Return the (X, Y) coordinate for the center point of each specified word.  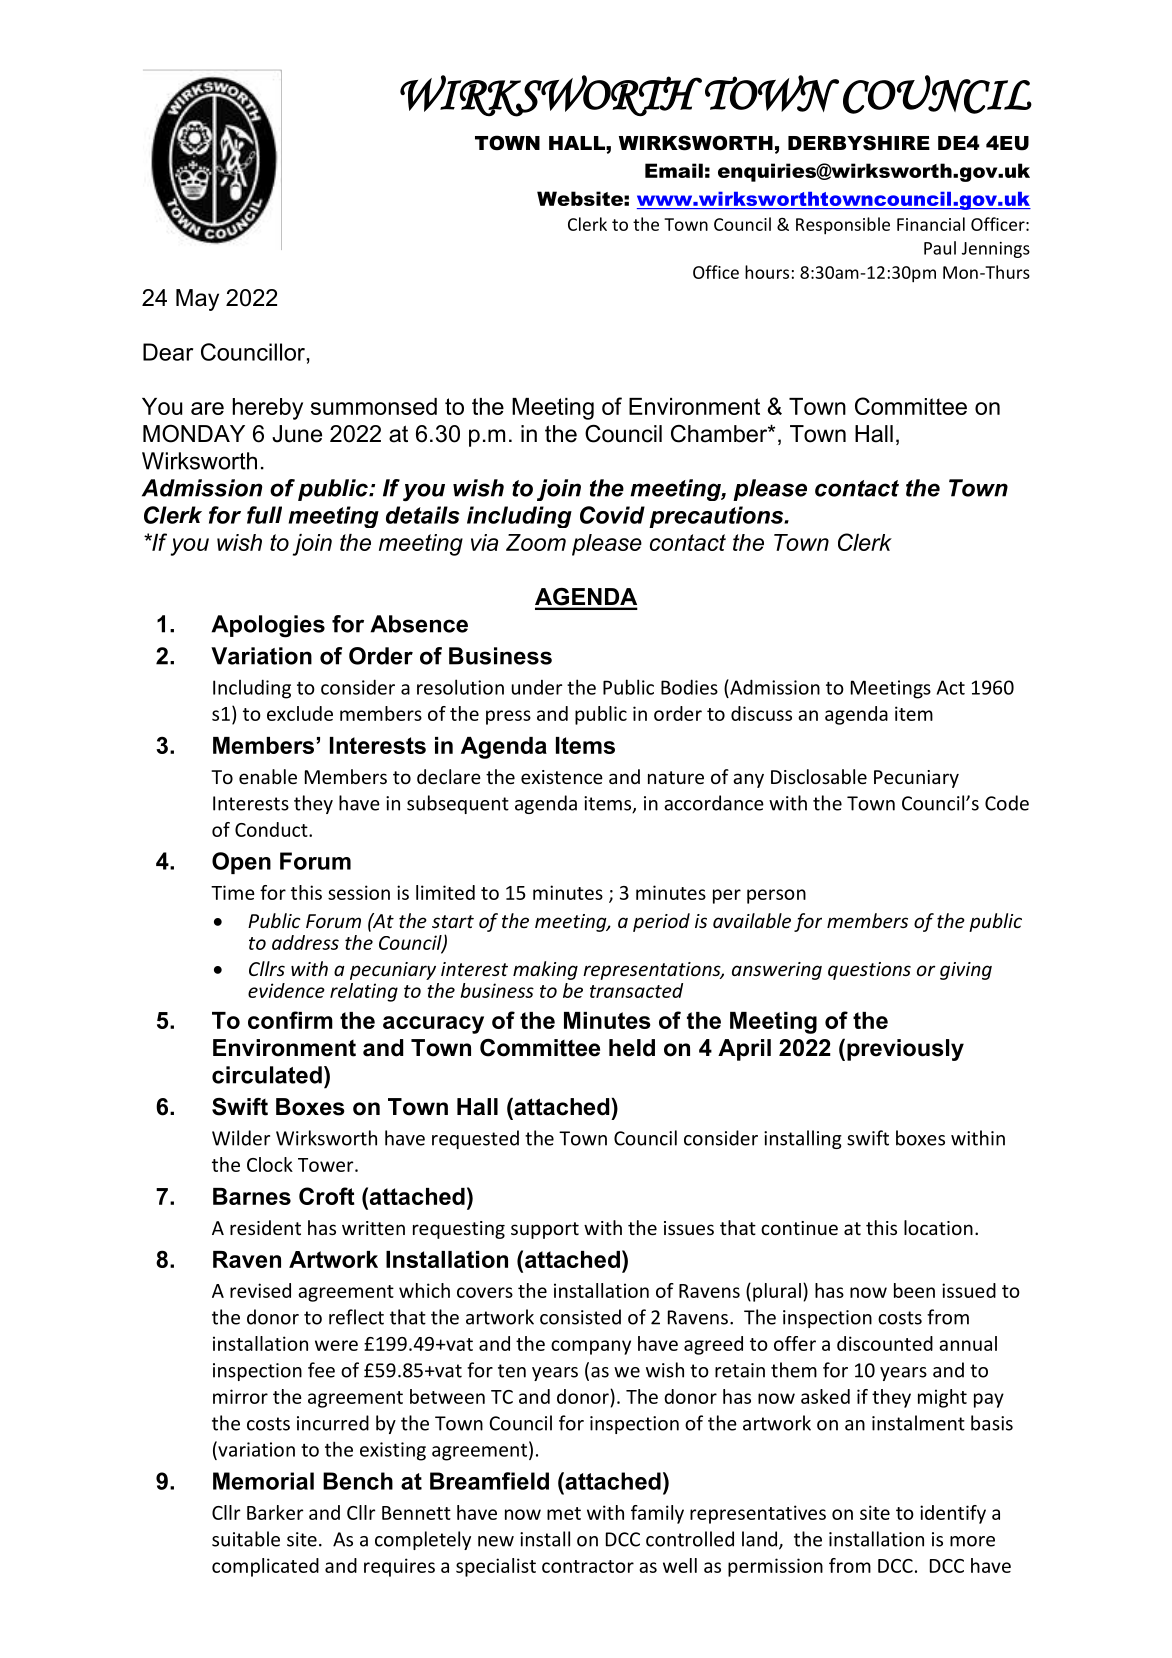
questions (869, 971)
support (545, 1230)
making (545, 970)
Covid (612, 515)
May (197, 300)
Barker (275, 1512)
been (914, 1290)
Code (1007, 803)
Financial (931, 224)
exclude (300, 713)
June (297, 434)
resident (265, 1227)
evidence (286, 990)
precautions (717, 517)
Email (674, 170)
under (537, 687)
